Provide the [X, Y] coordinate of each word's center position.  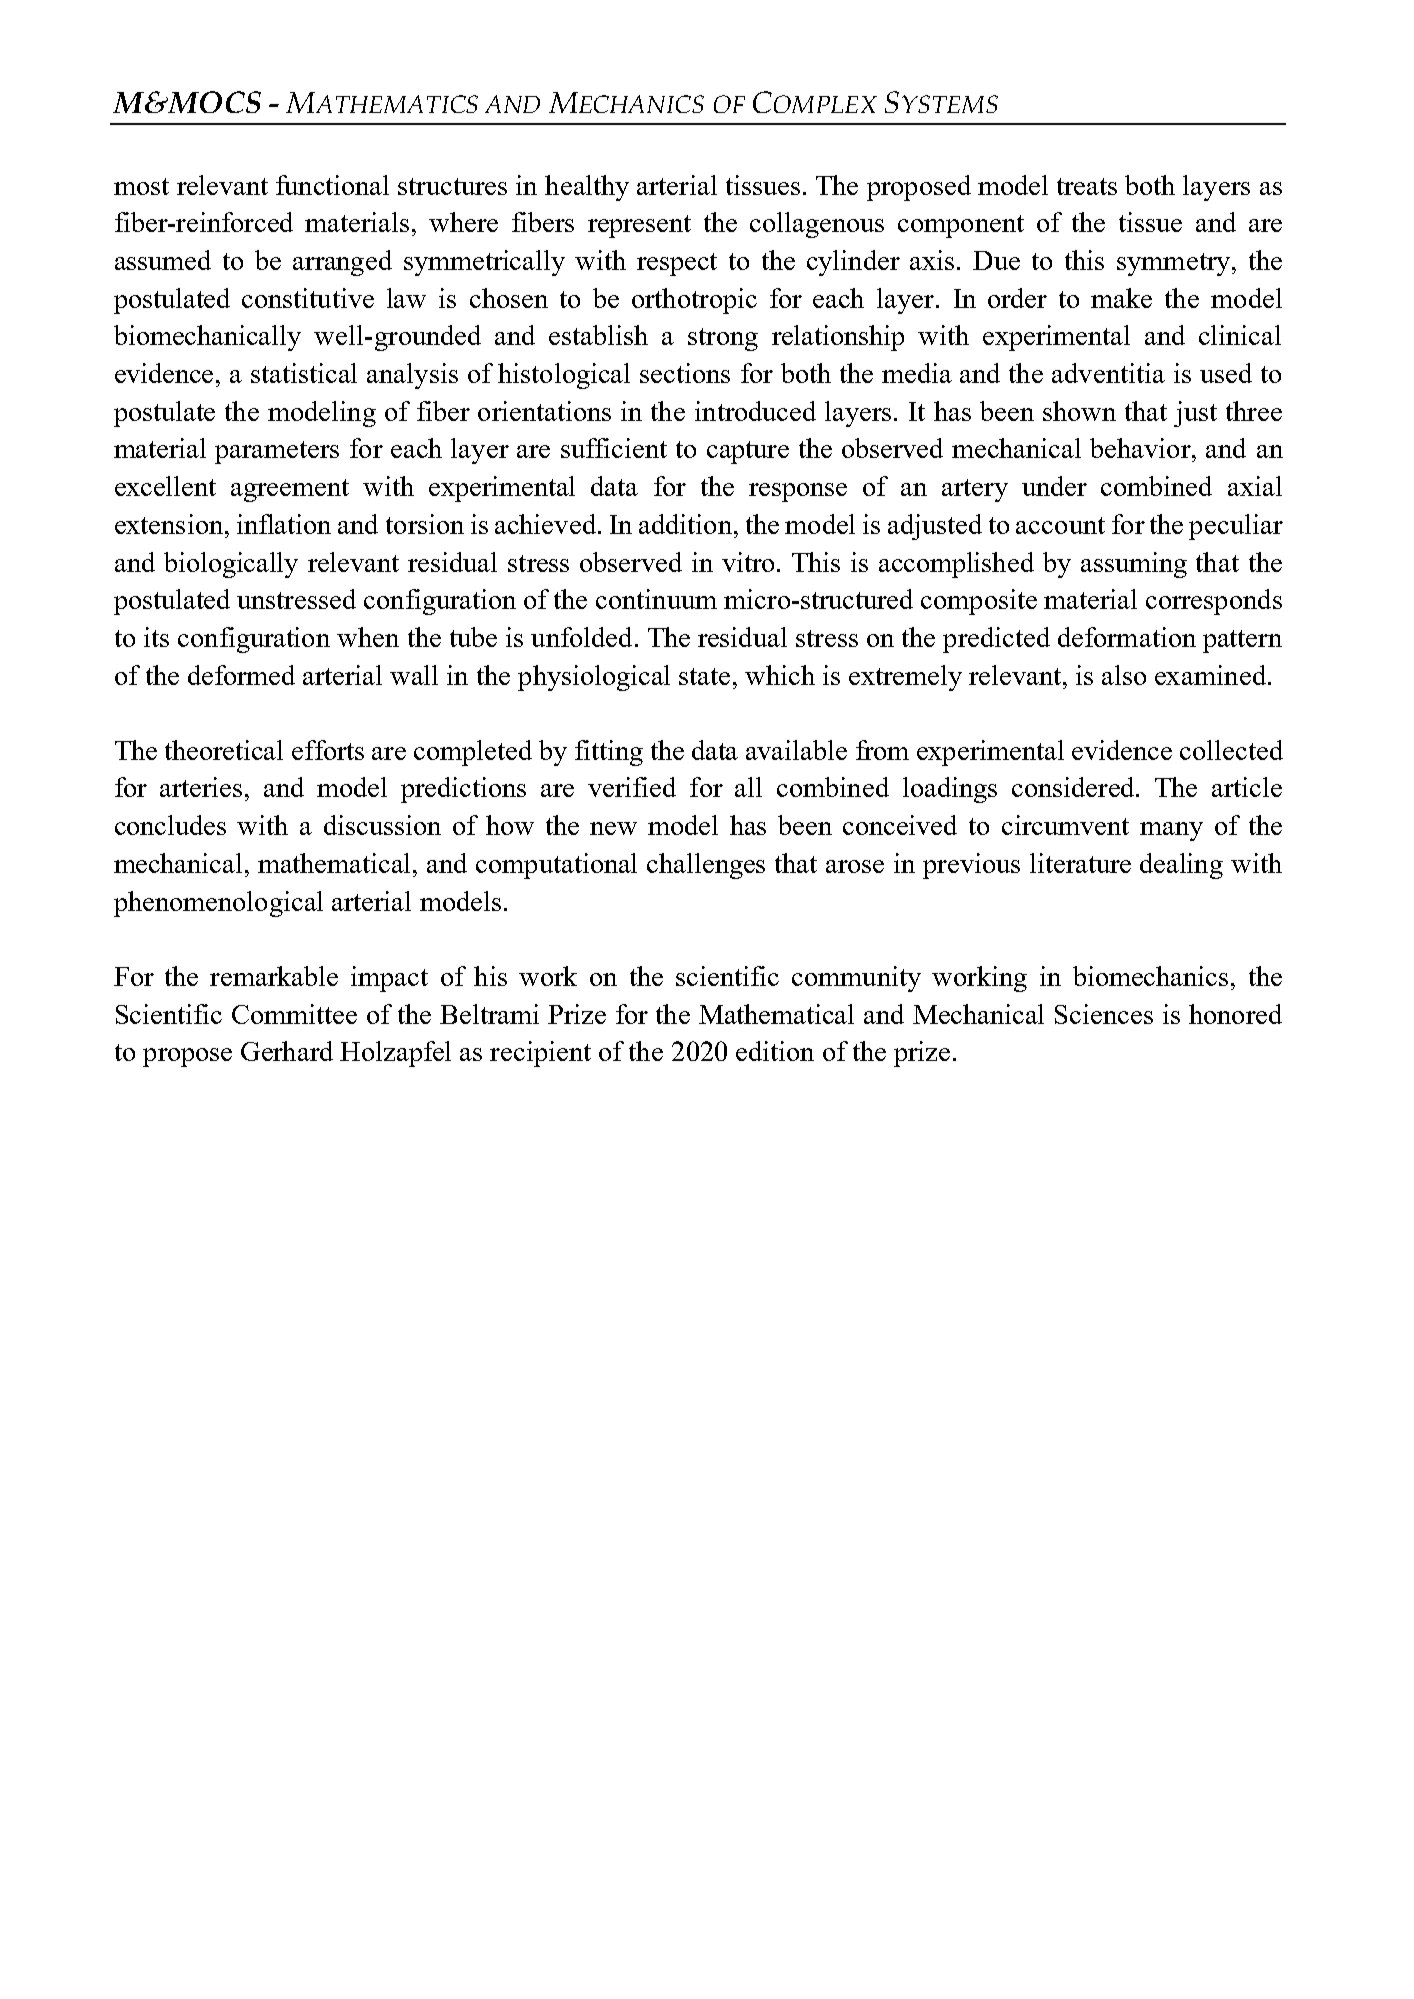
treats [1087, 186]
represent [639, 226]
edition [775, 1051]
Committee [294, 1014]
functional [332, 185]
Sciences [1104, 1014]
